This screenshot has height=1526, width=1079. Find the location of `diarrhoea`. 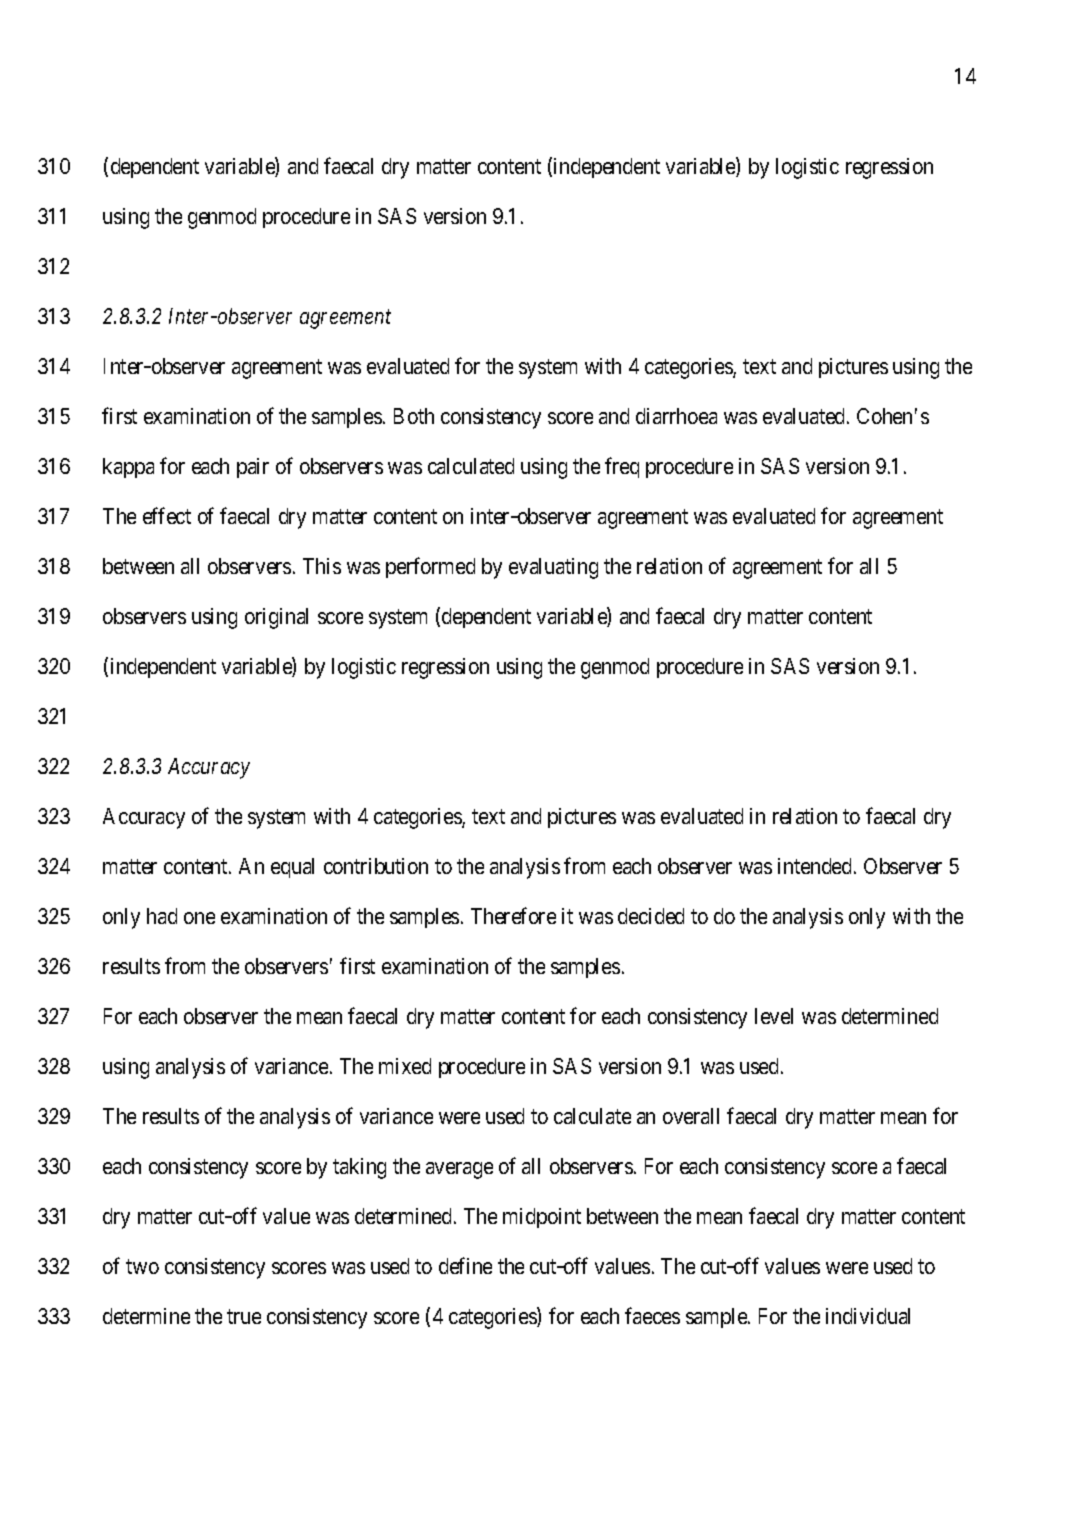

diarrhoea is located at coordinates (676, 416).
